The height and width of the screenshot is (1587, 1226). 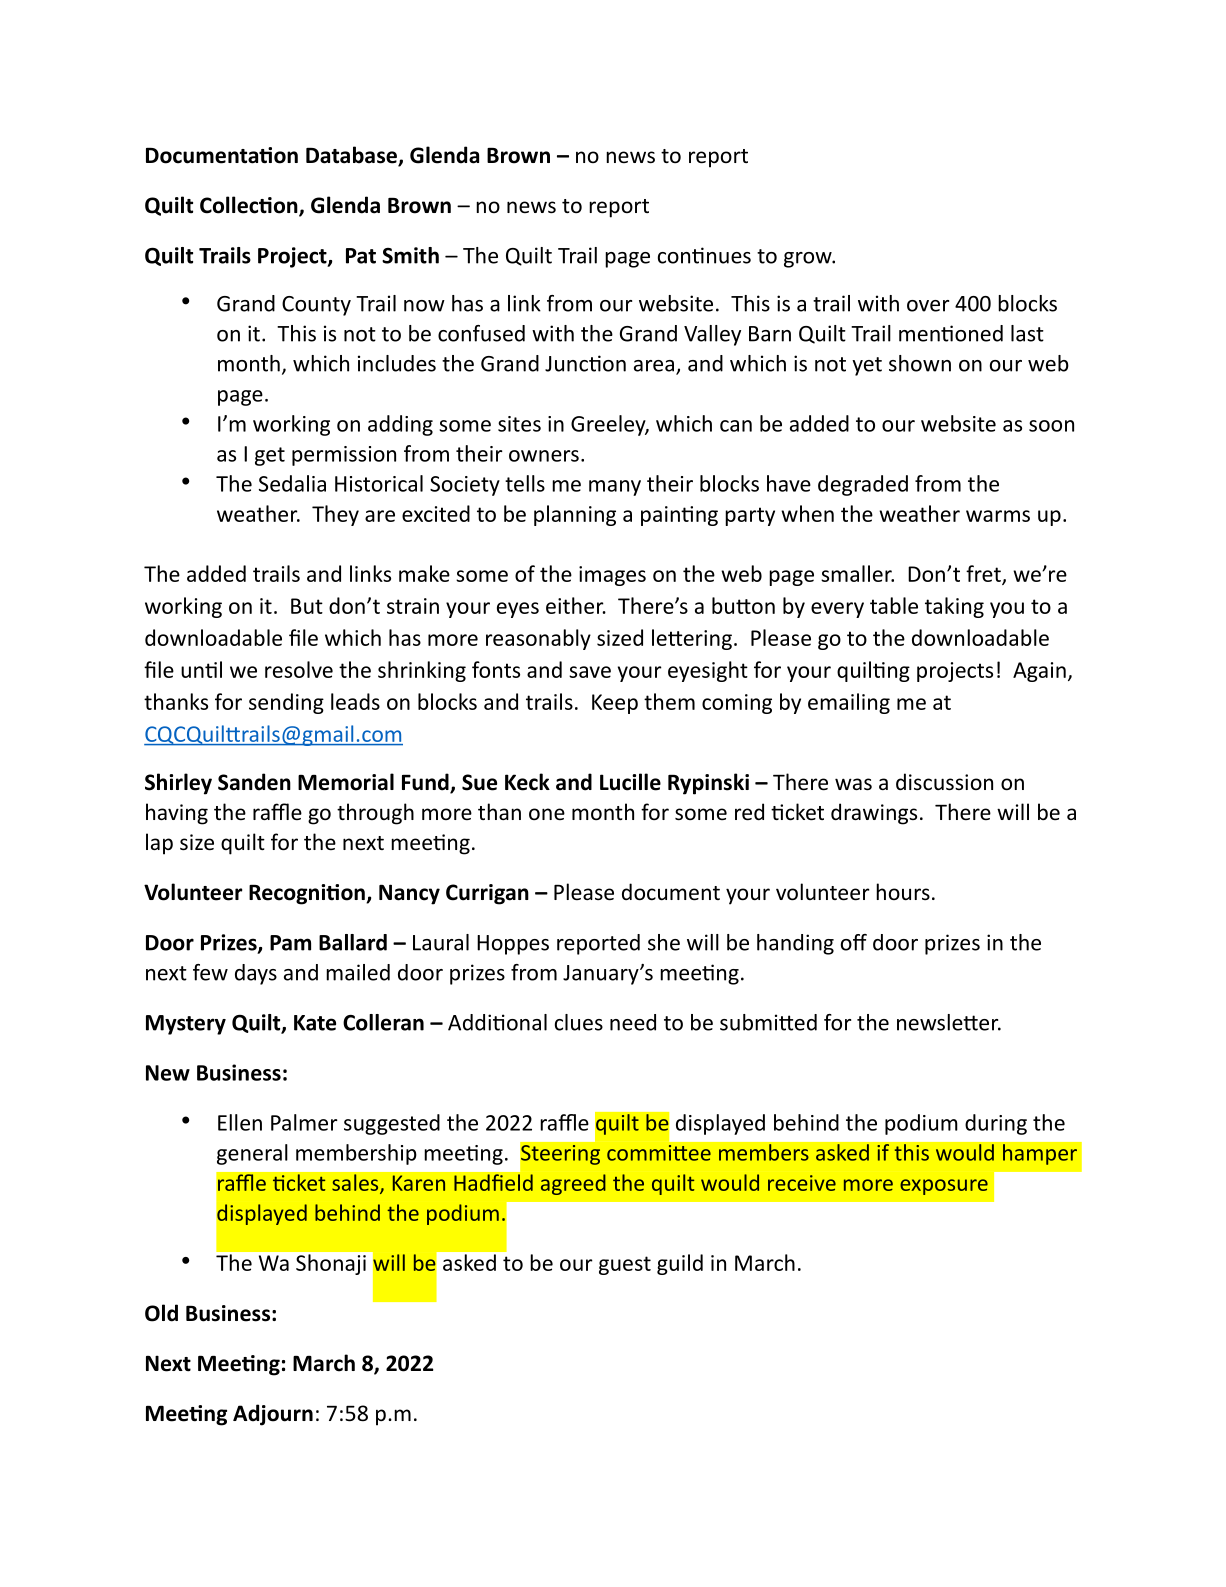 What do you see at coordinates (612, 576) in the screenshot?
I see `images` at bounding box center [612, 576].
